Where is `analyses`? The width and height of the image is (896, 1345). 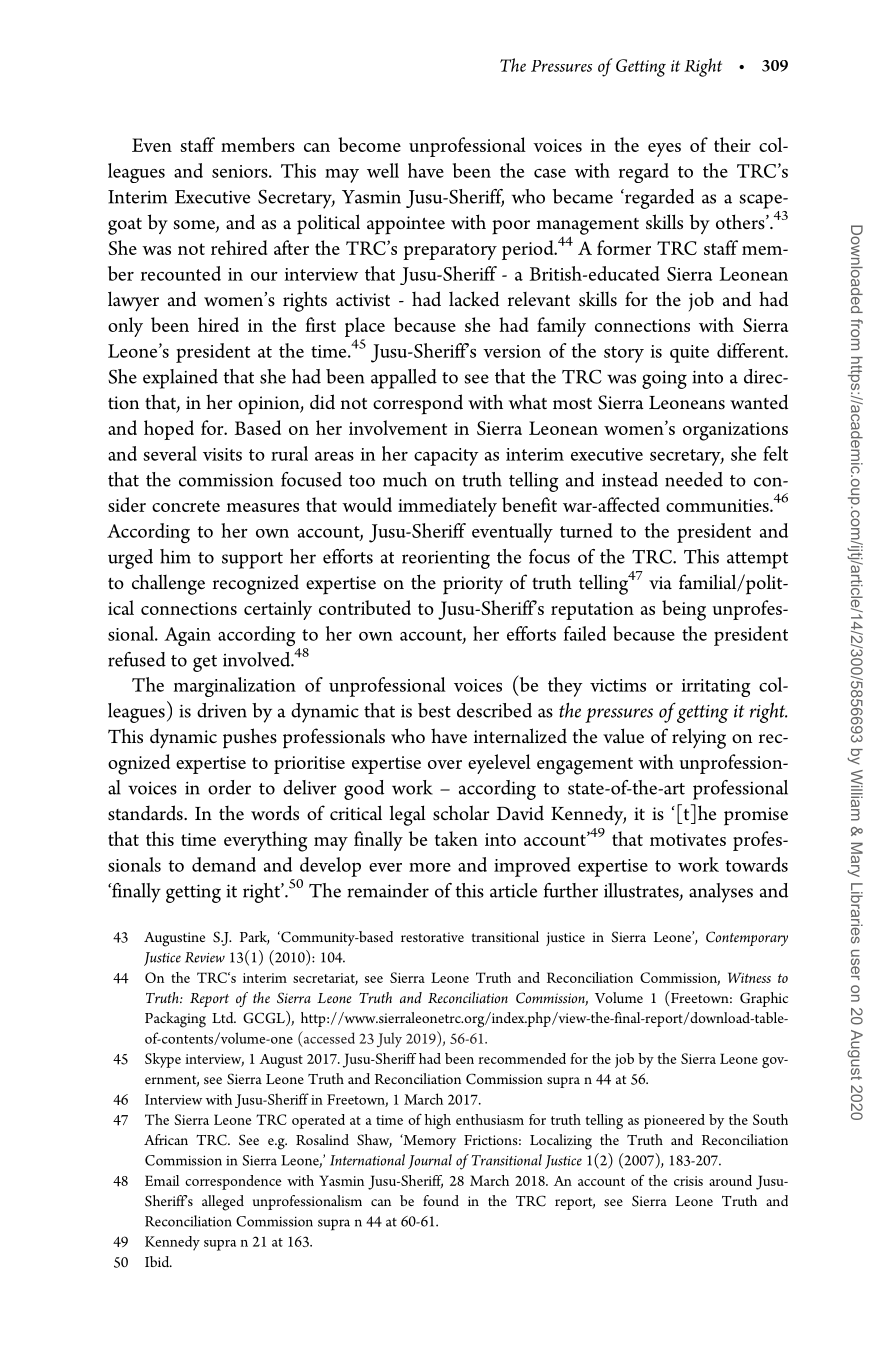
analyses is located at coordinates (721, 893).
